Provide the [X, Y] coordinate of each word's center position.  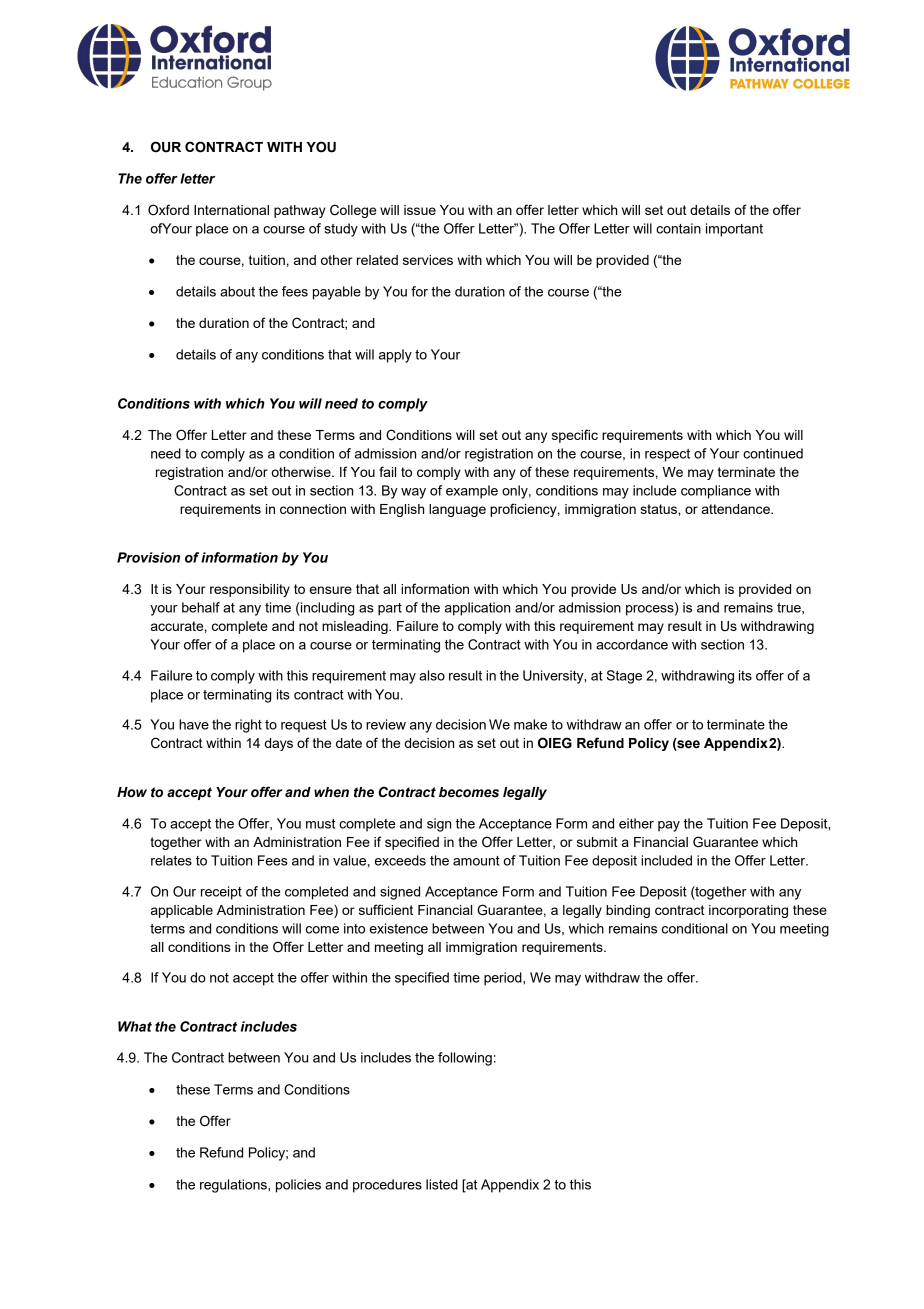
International [231, 210]
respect [667, 455]
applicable [182, 911]
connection [313, 509]
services [428, 260]
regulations [234, 1186]
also [432, 675]
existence [399, 928]
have [194, 724]
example [472, 492]
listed [442, 1184]
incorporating [748, 911]
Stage [624, 677]
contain [678, 228]
